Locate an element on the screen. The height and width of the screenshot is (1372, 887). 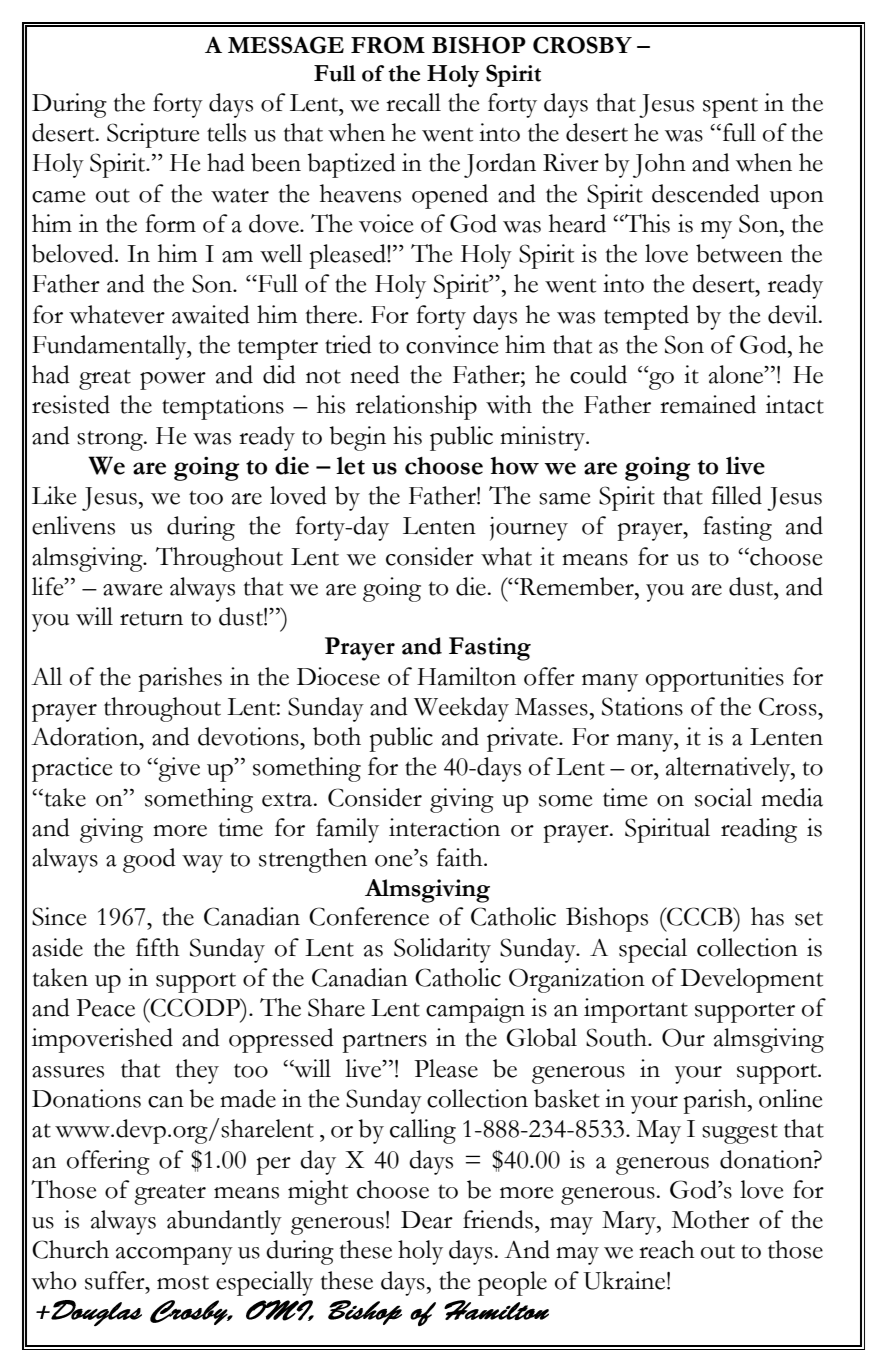
Scripture is located at coordinates (153, 135).
